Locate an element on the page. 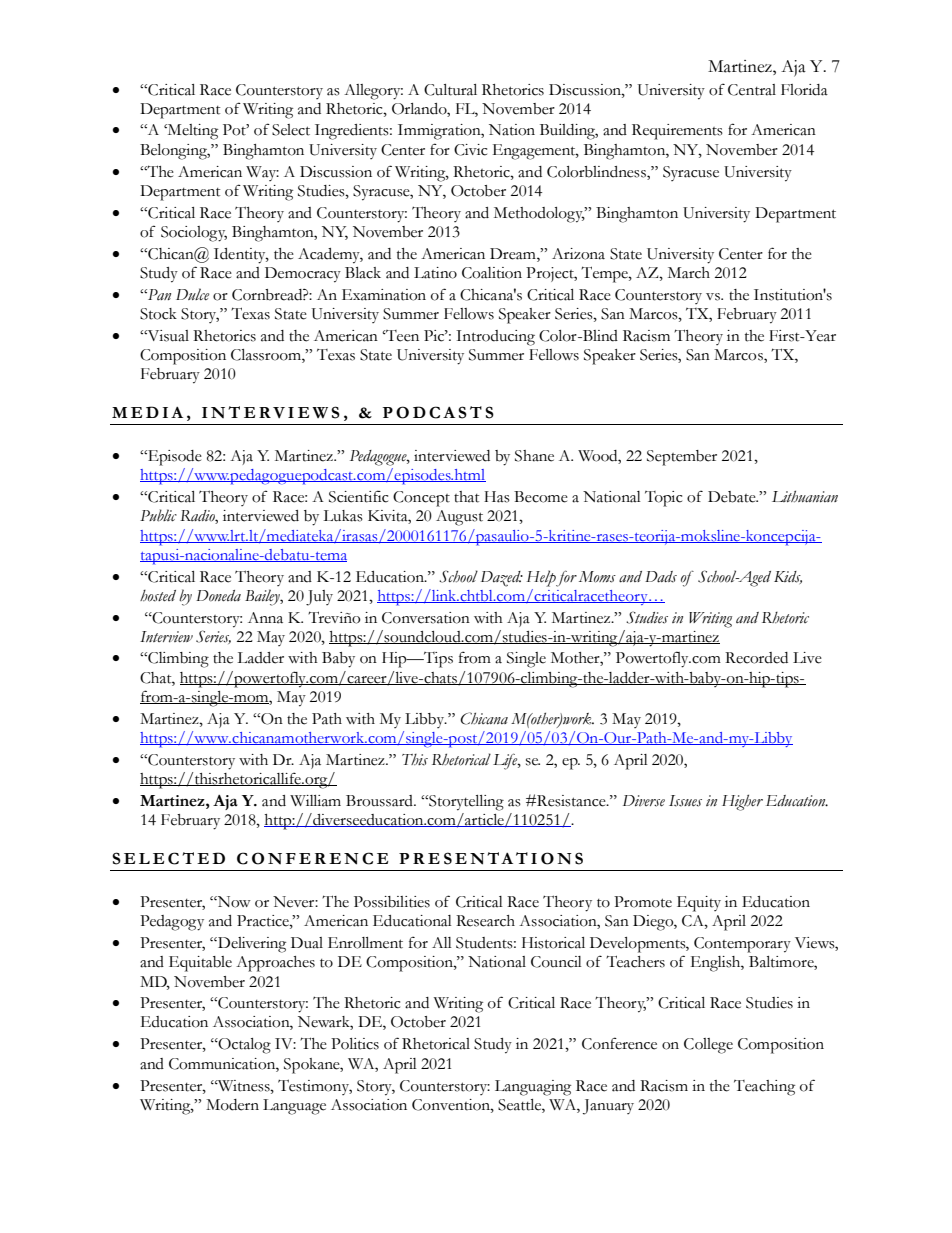 This page has height=1233, width=952. that is located at coordinates (466, 497).
